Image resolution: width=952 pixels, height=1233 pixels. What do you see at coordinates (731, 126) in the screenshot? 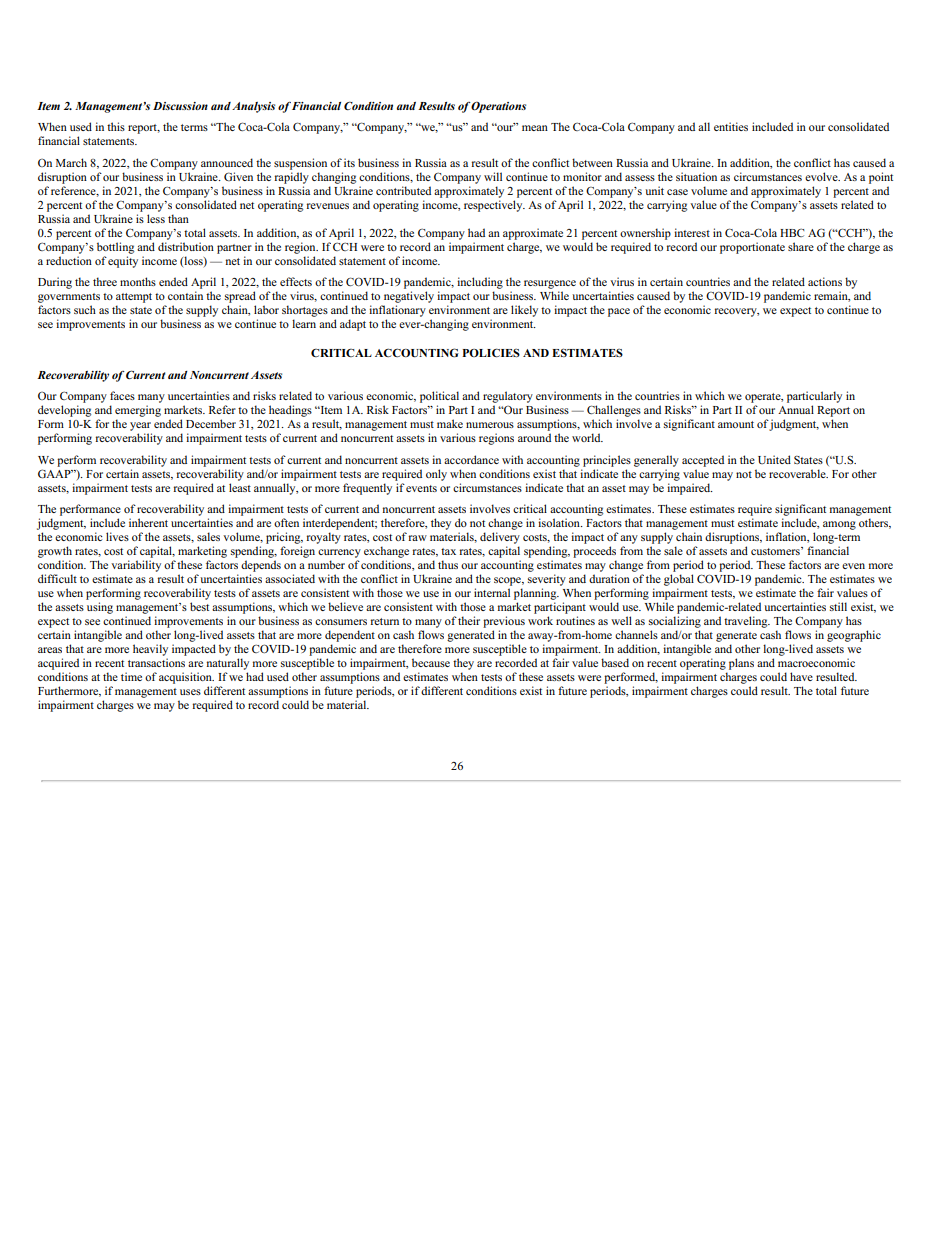
I see `entities` at bounding box center [731, 126].
